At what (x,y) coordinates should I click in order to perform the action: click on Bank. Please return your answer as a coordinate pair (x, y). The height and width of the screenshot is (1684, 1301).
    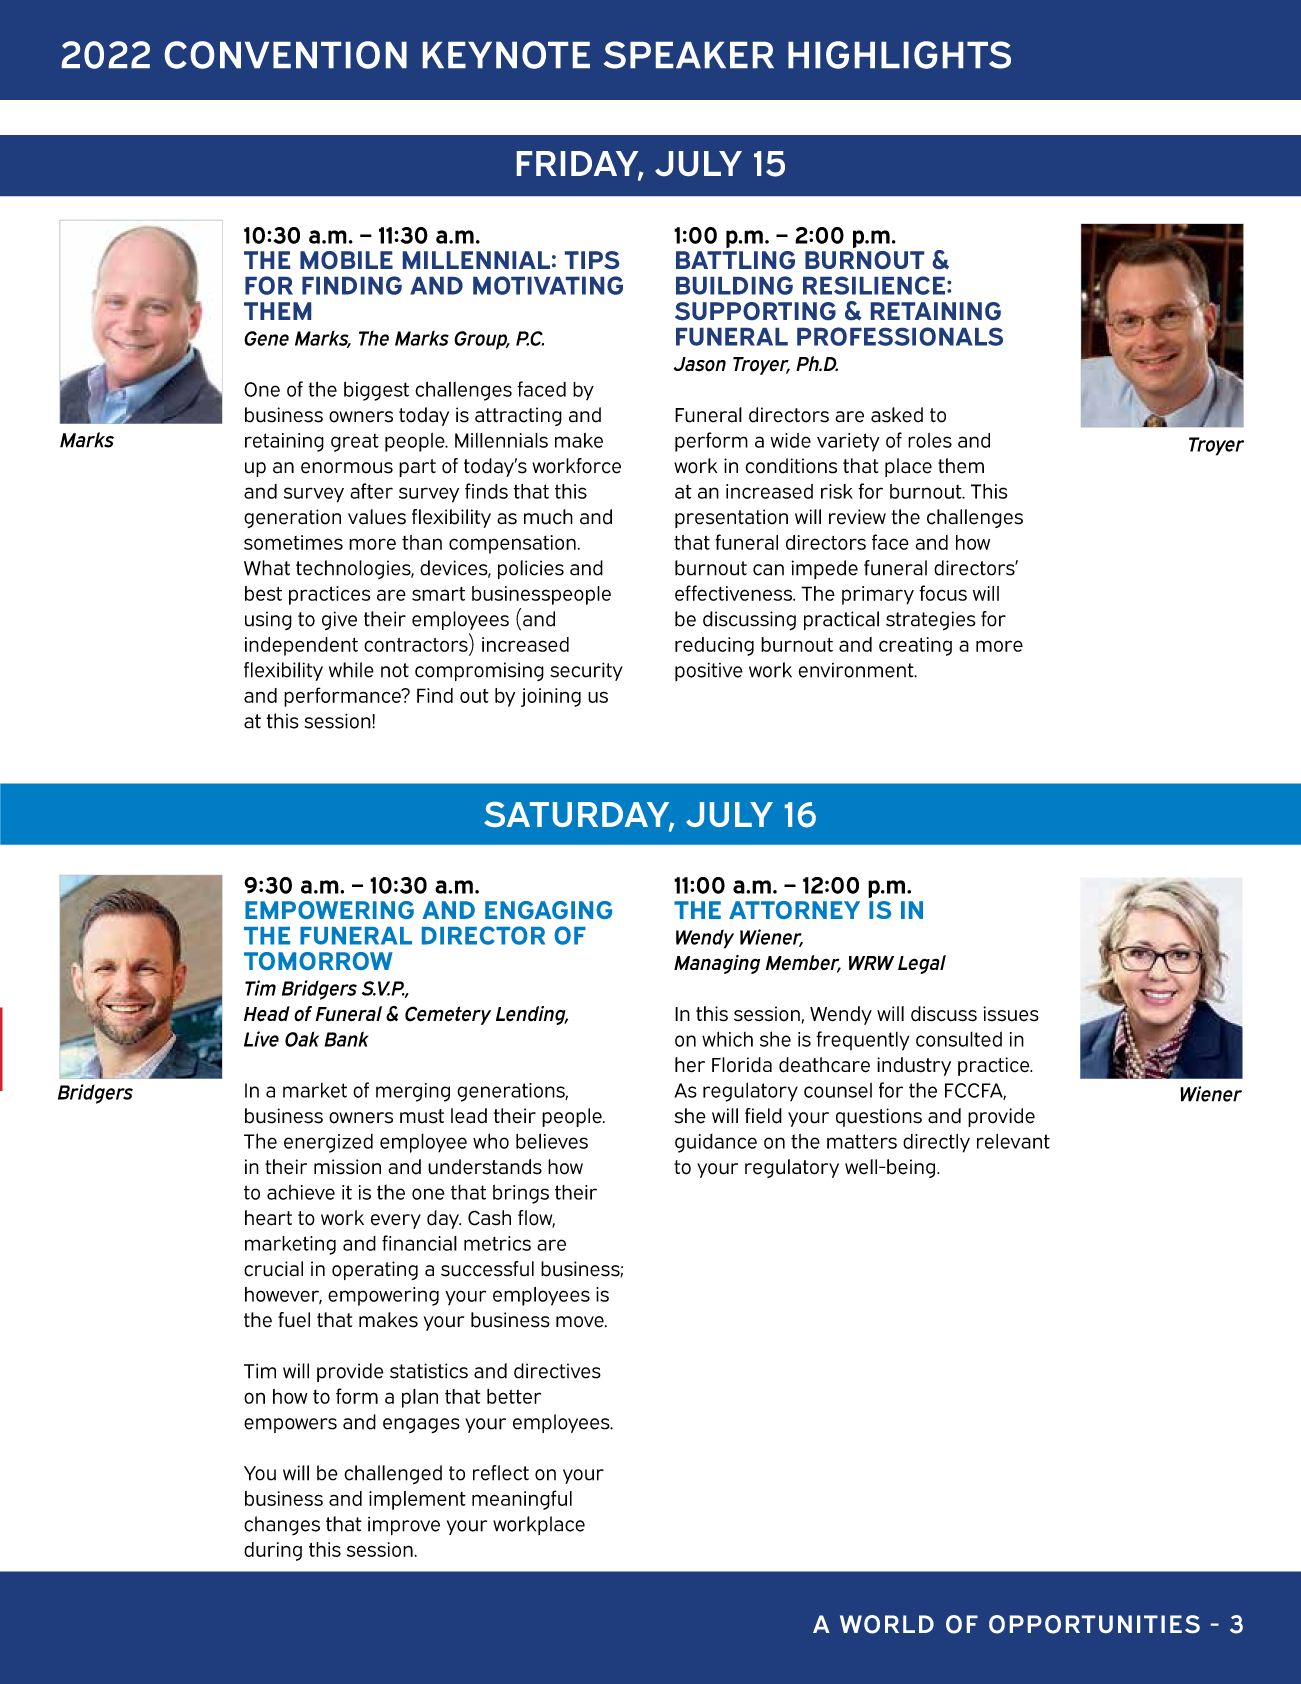
    Looking at the image, I should click on (346, 1039).
